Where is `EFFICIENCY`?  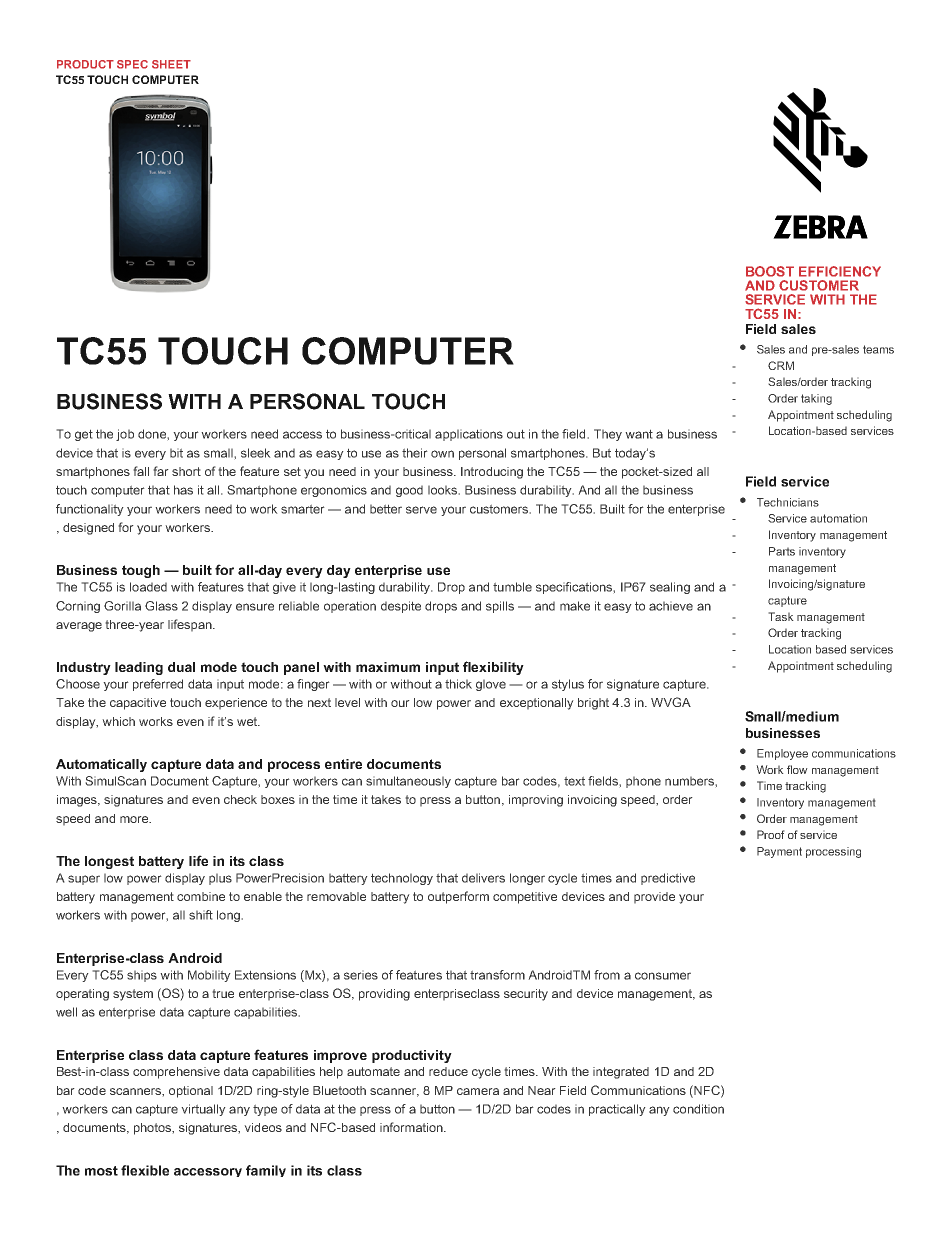
EFFICIENCY is located at coordinates (840, 271).
